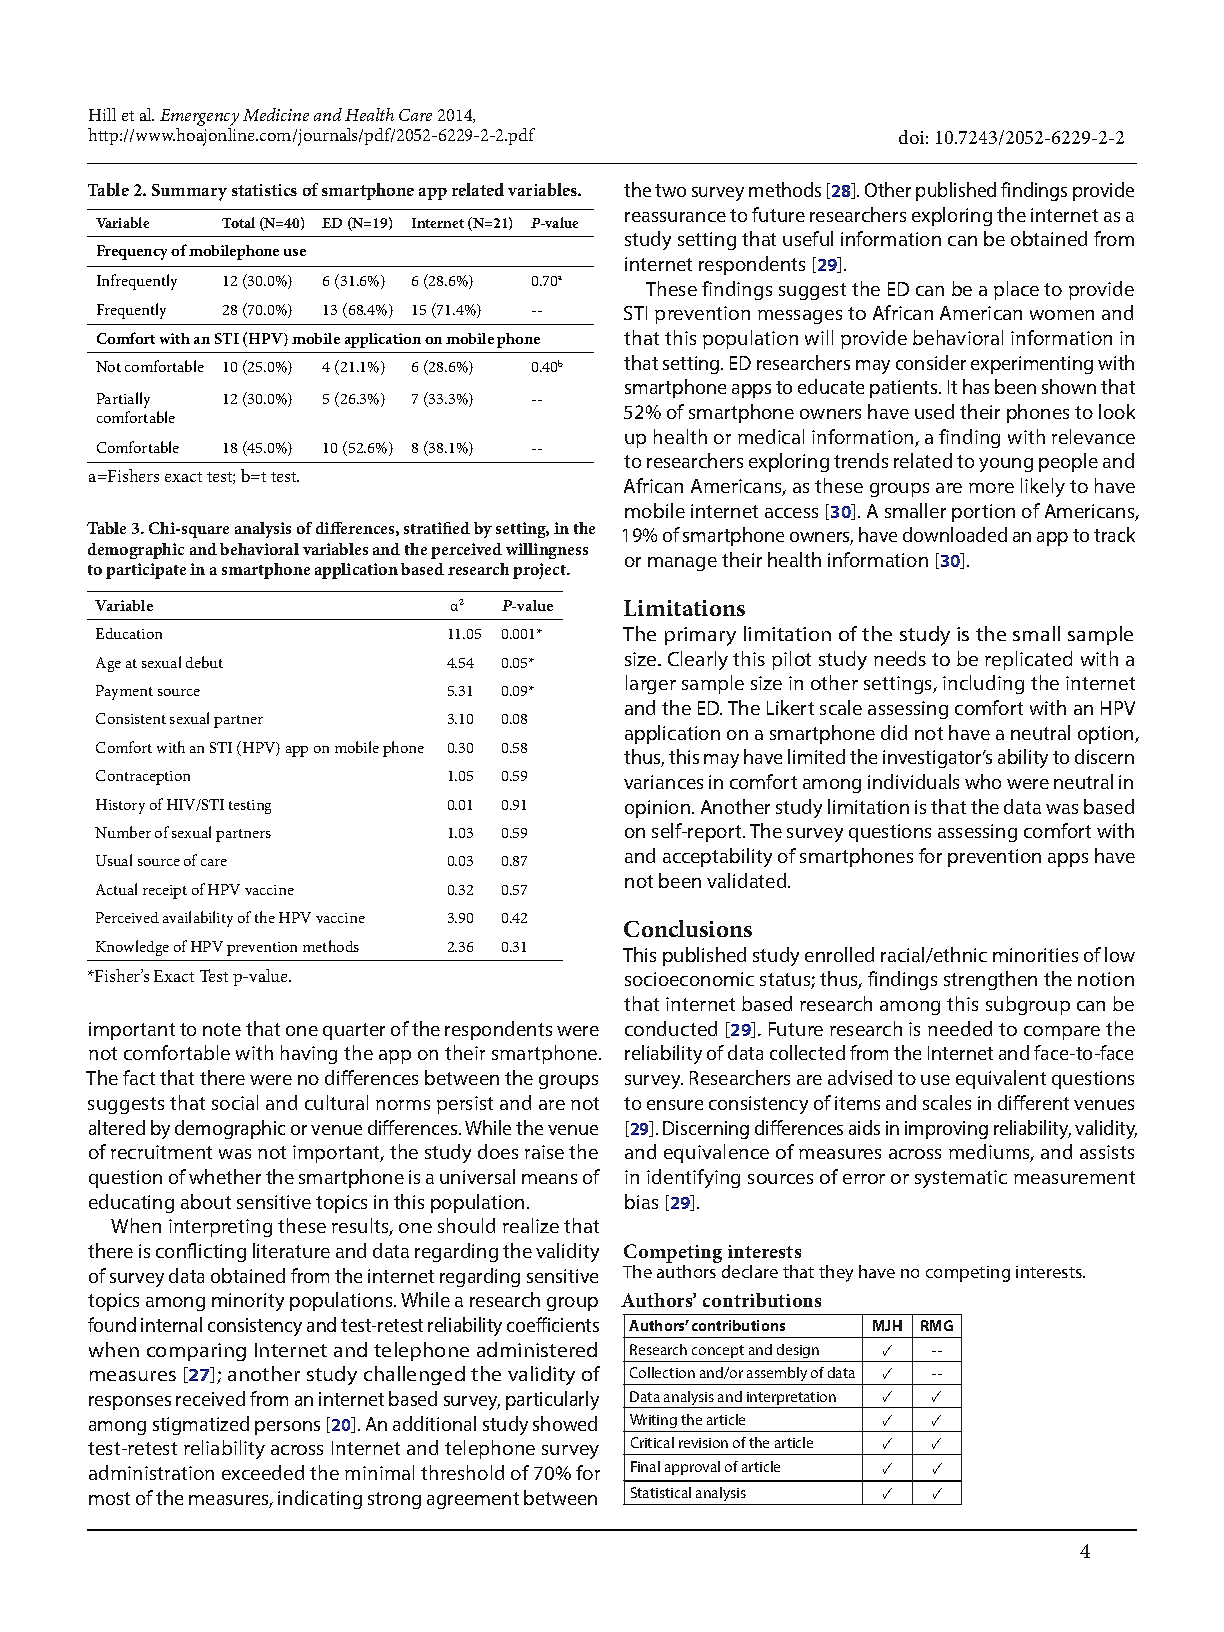 The image size is (1224, 1632). What do you see at coordinates (143, 777) in the document?
I see `Contraception` at bounding box center [143, 777].
